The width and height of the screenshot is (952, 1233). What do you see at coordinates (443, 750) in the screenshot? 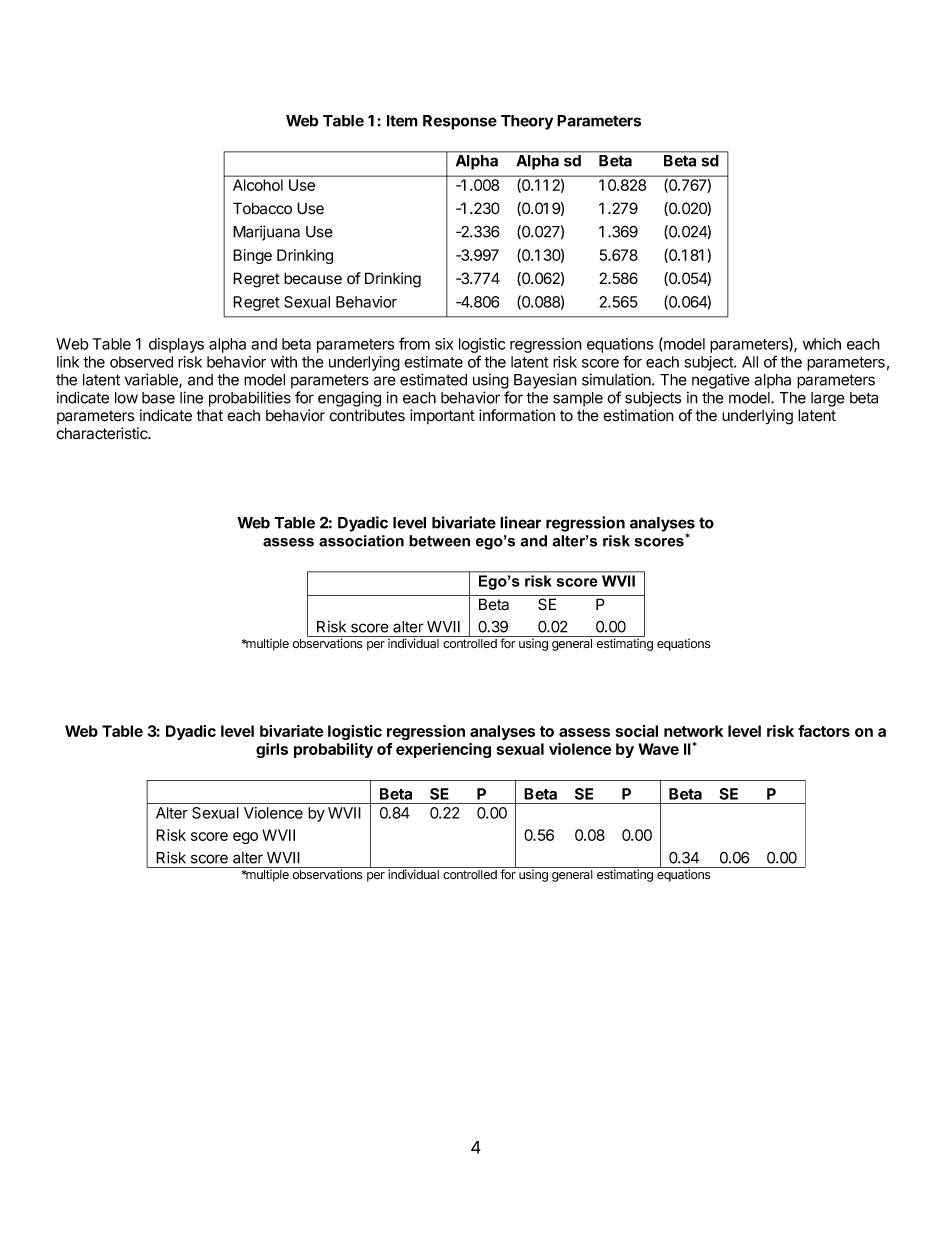
I see `experiencing` at bounding box center [443, 750].
